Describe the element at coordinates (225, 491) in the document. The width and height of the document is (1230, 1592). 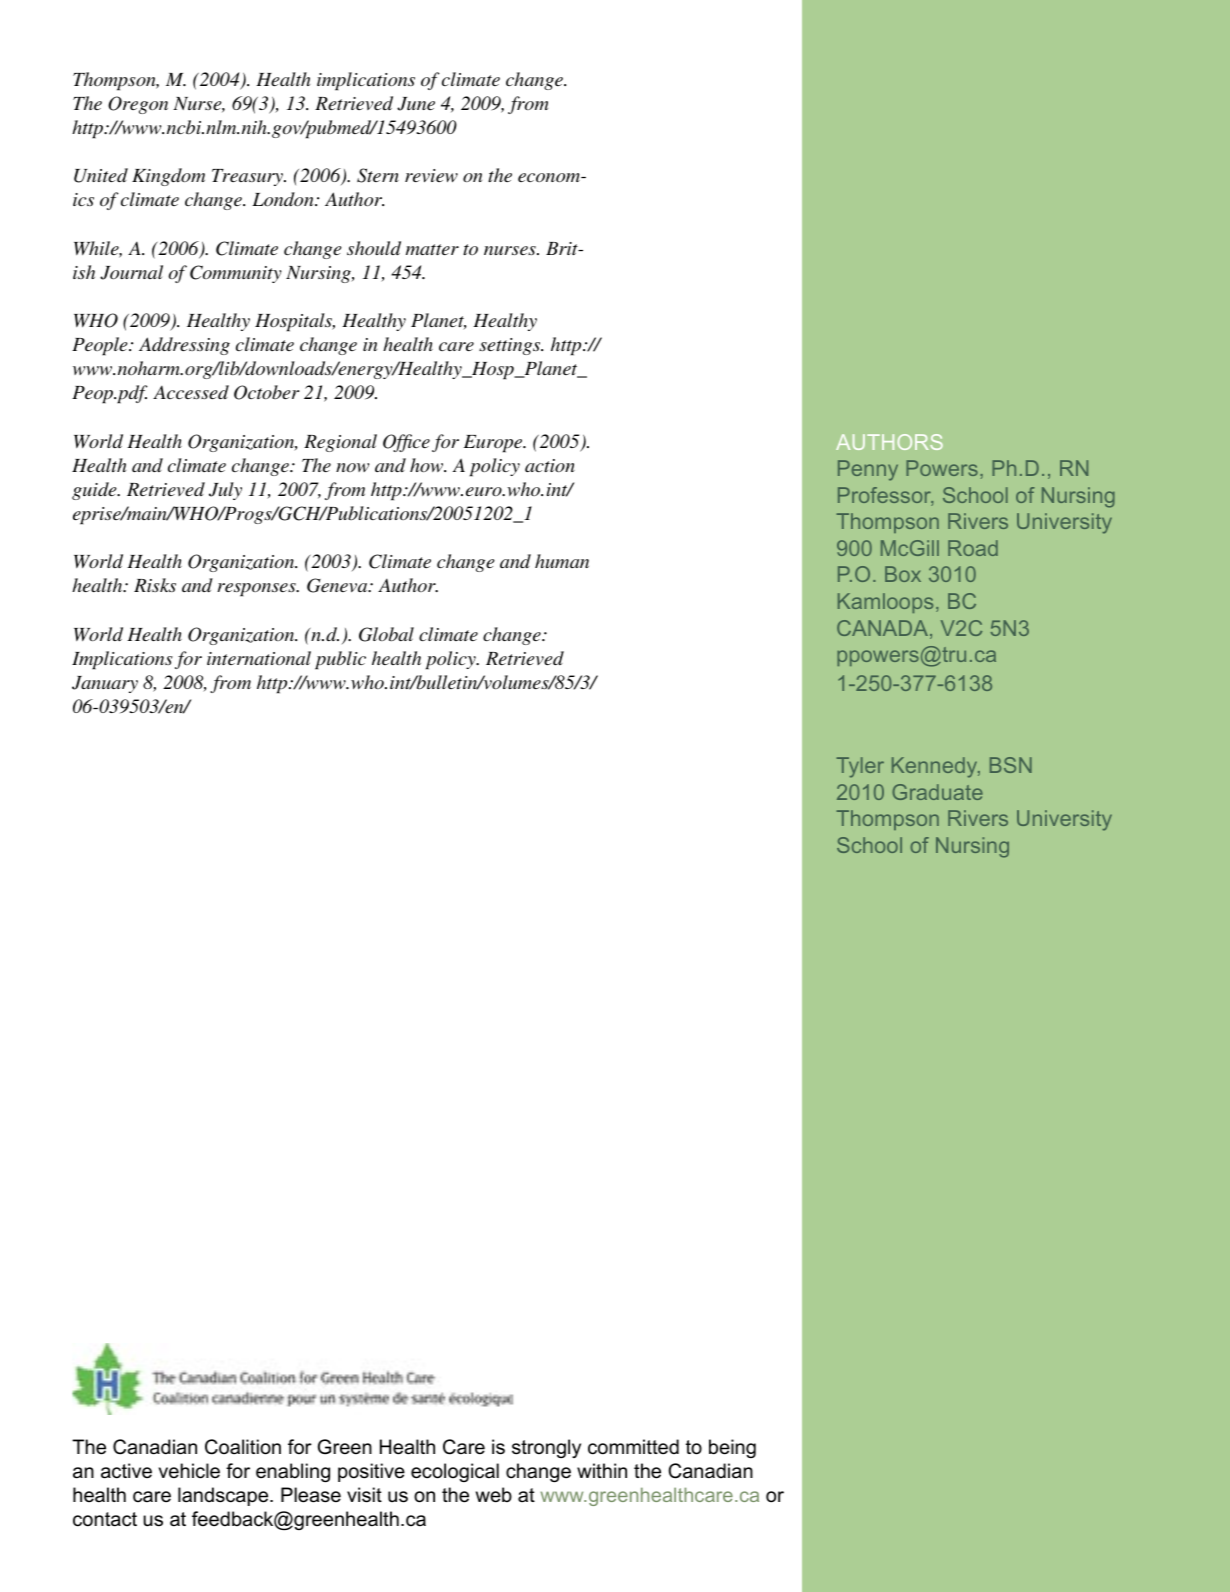
I see `July` at that location.
